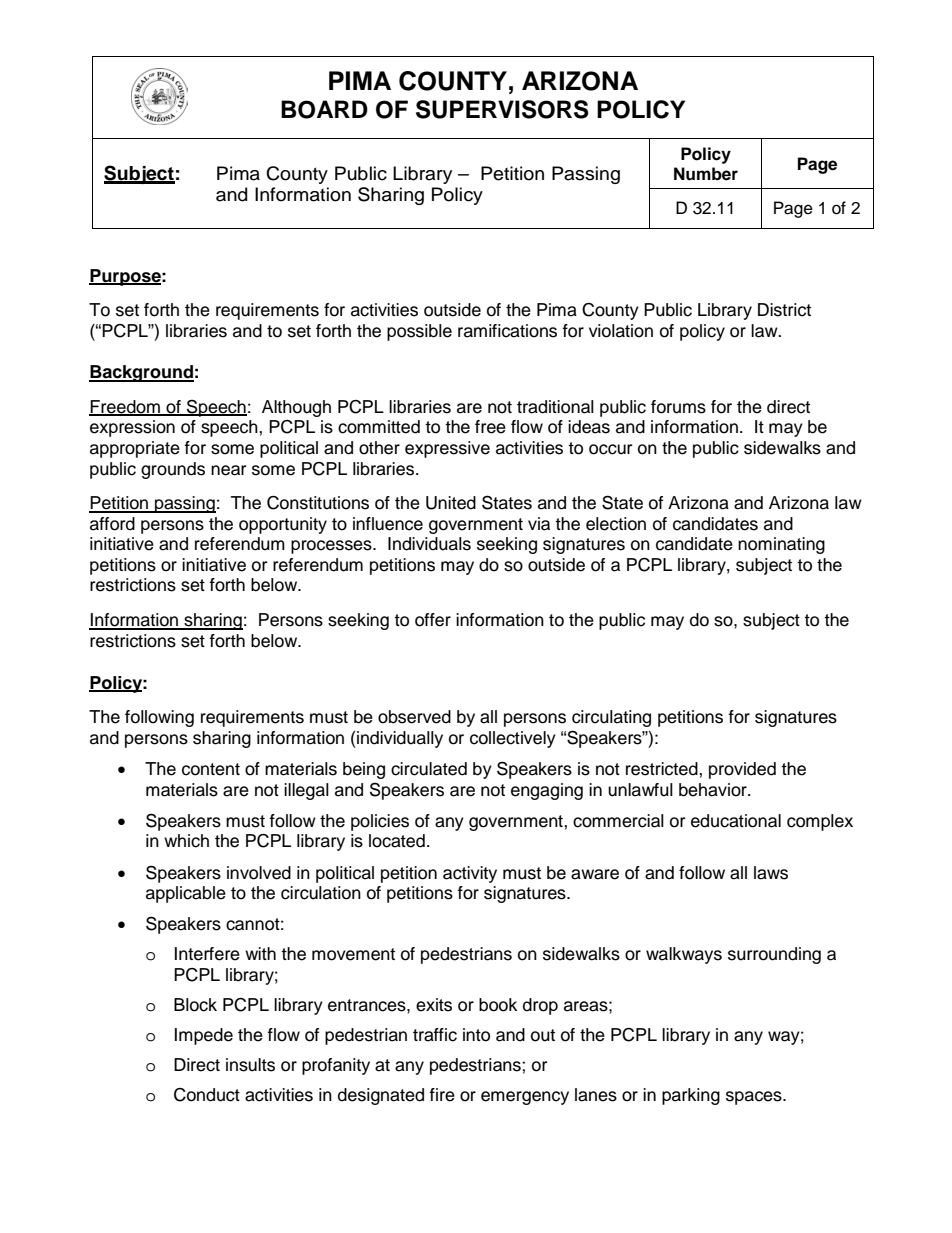 The width and height of the page is (952, 1233). What do you see at coordinates (470, 874) in the page?
I see `activity` at bounding box center [470, 874].
